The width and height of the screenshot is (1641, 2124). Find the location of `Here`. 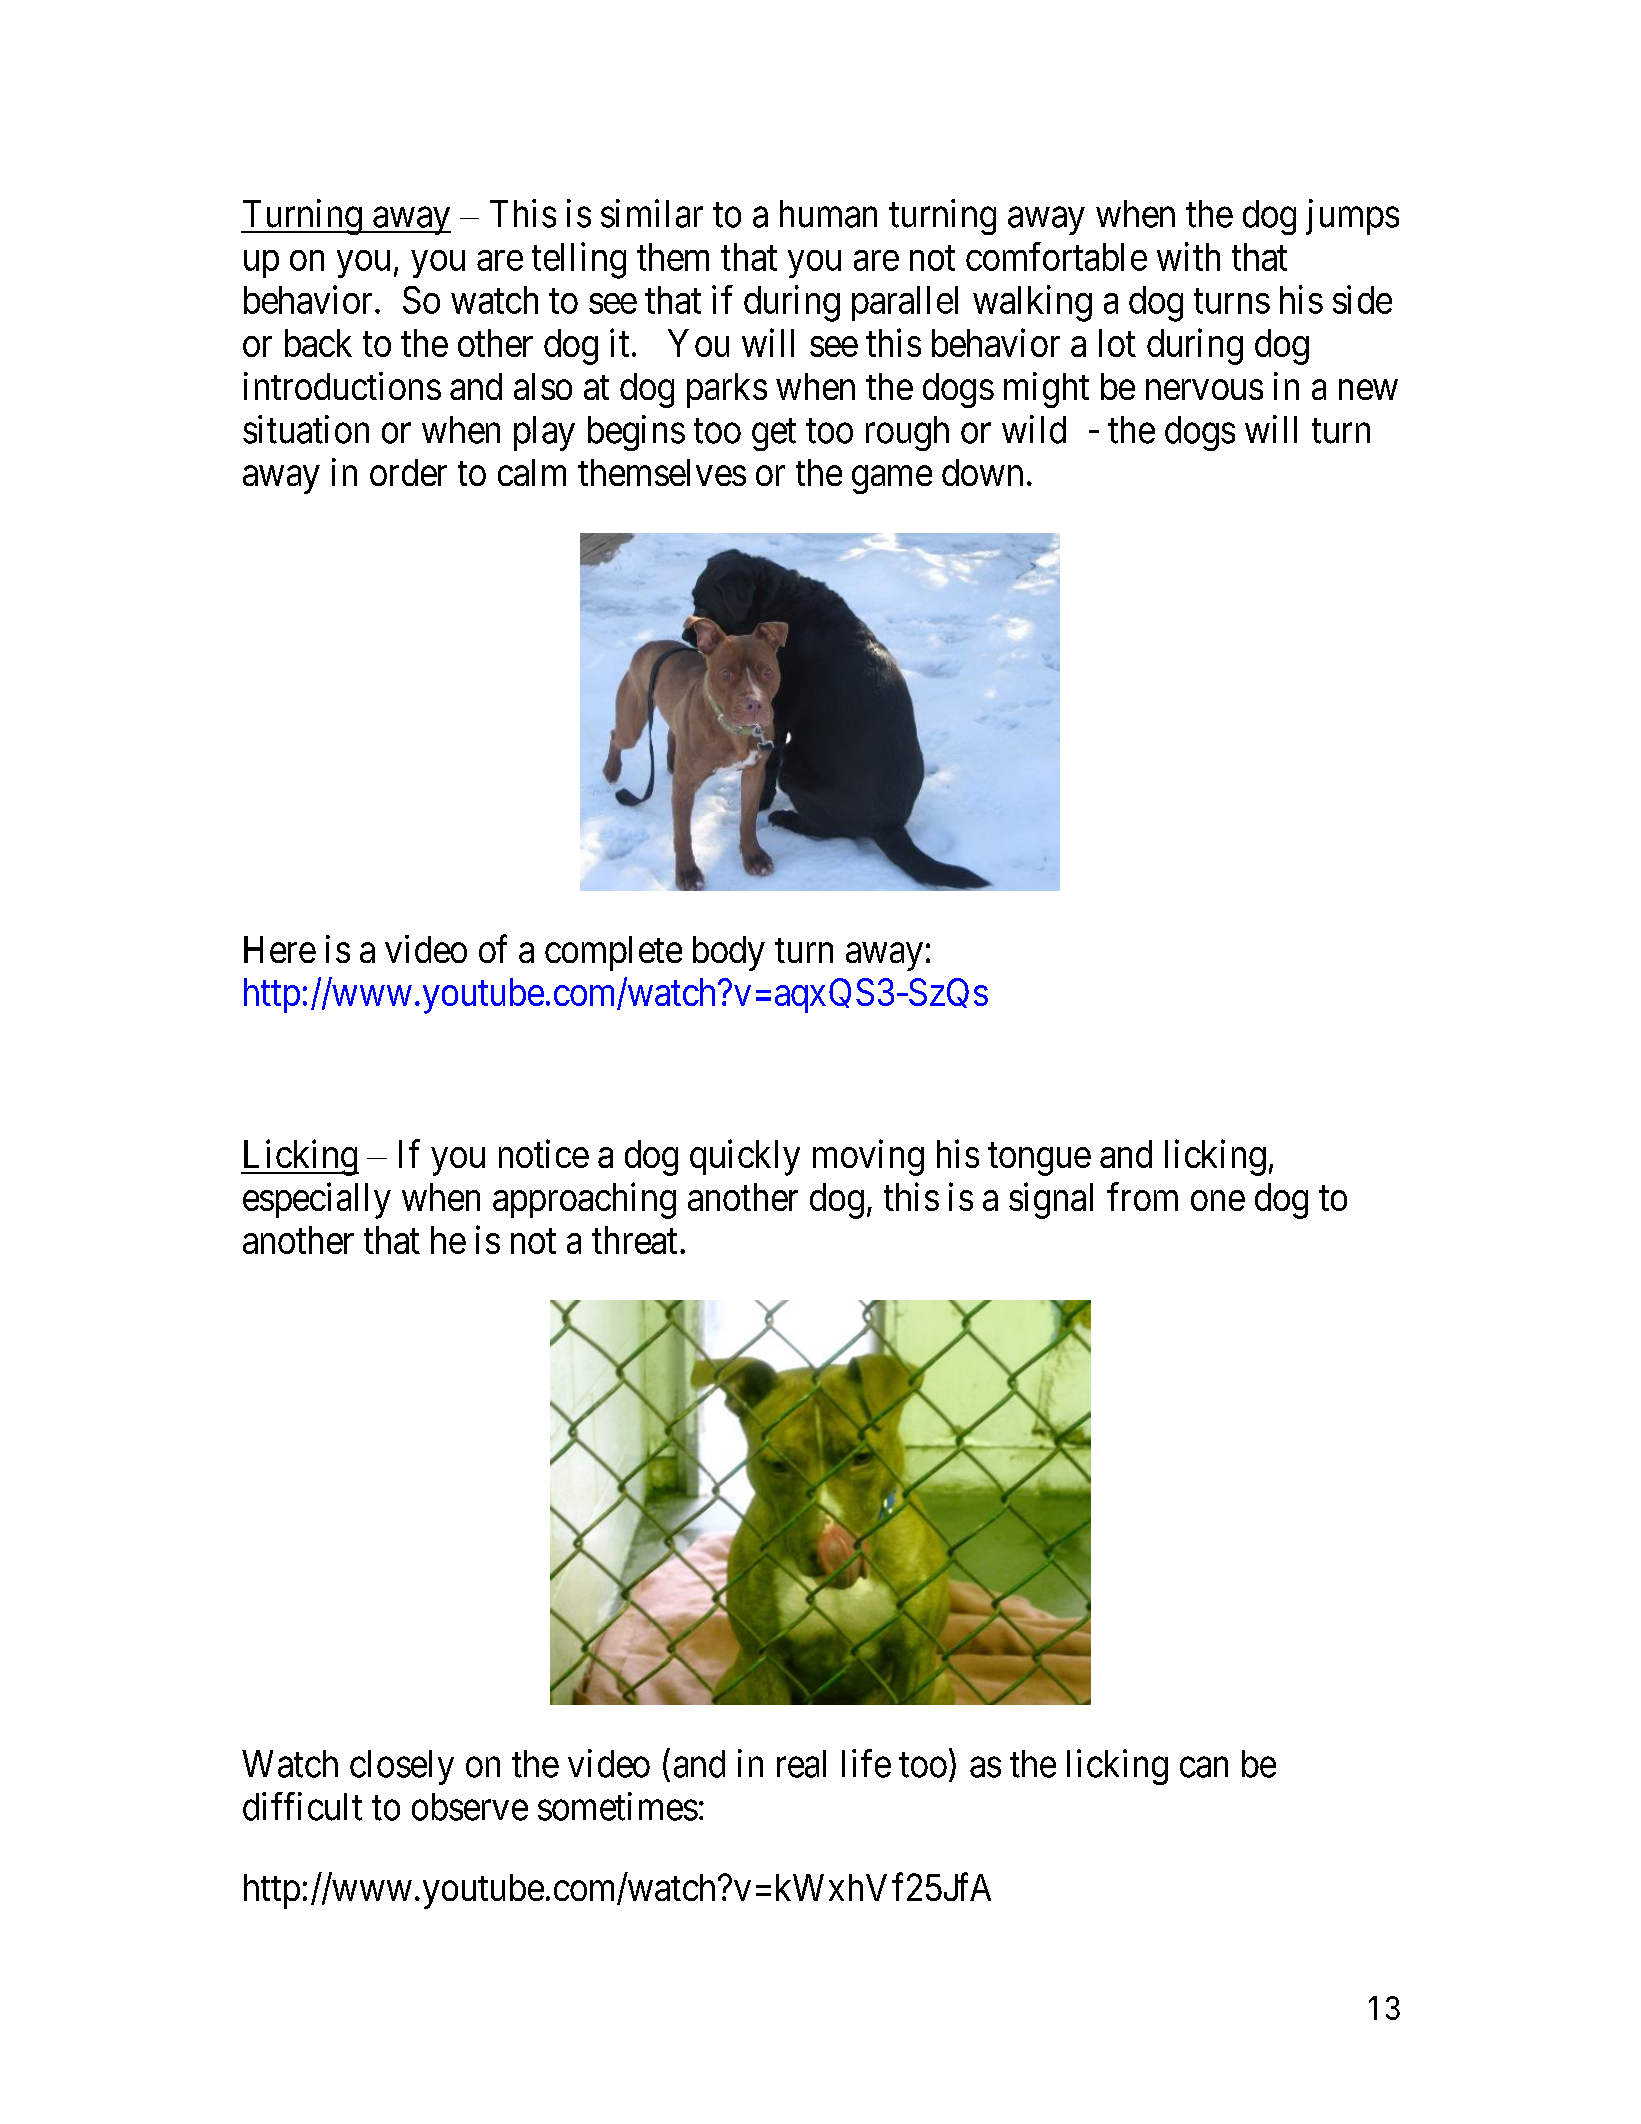

Here is located at coordinates (280, 949).
